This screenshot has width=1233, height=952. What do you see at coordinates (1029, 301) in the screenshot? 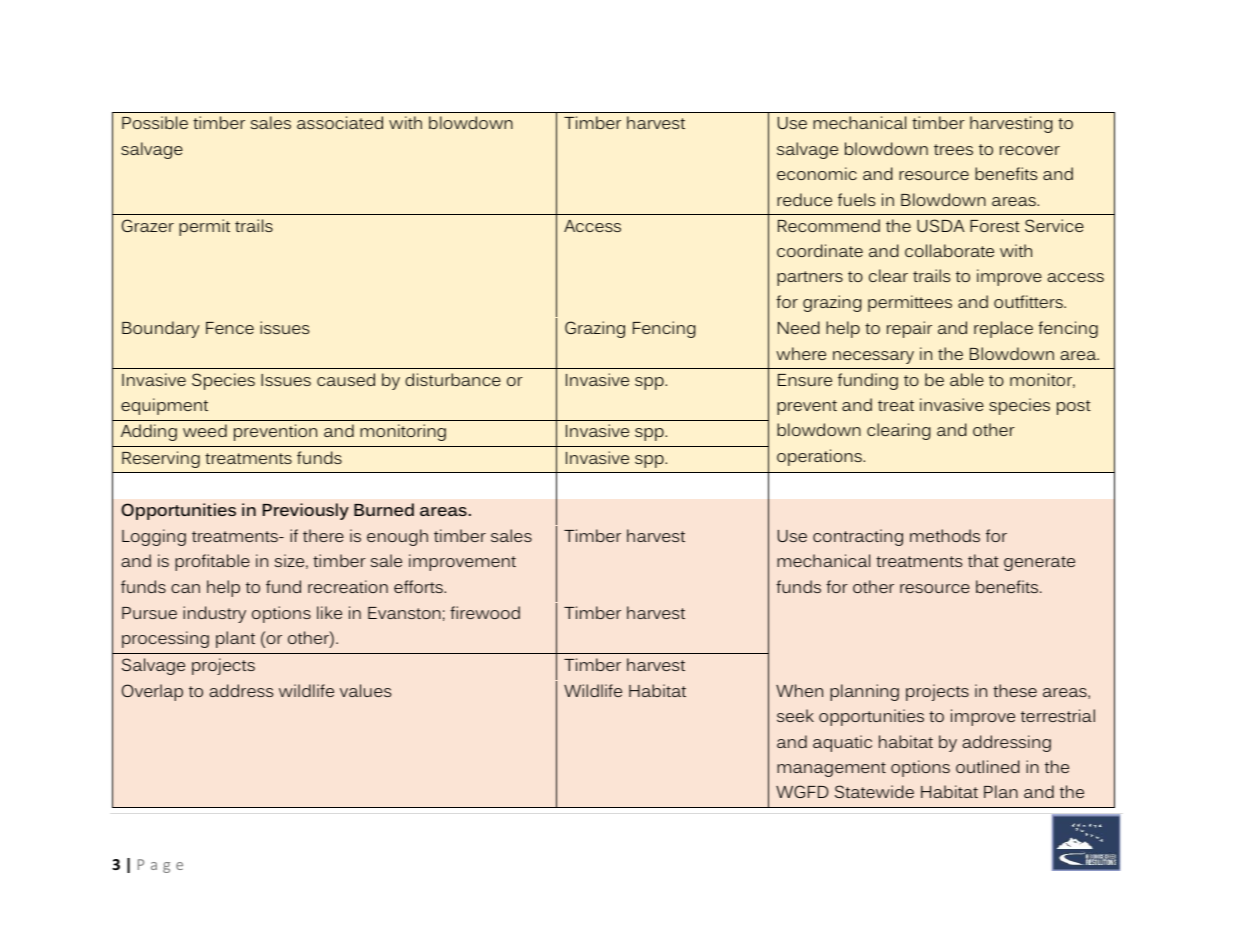
I see `outfitters` at bounding box center [1029, 301].
